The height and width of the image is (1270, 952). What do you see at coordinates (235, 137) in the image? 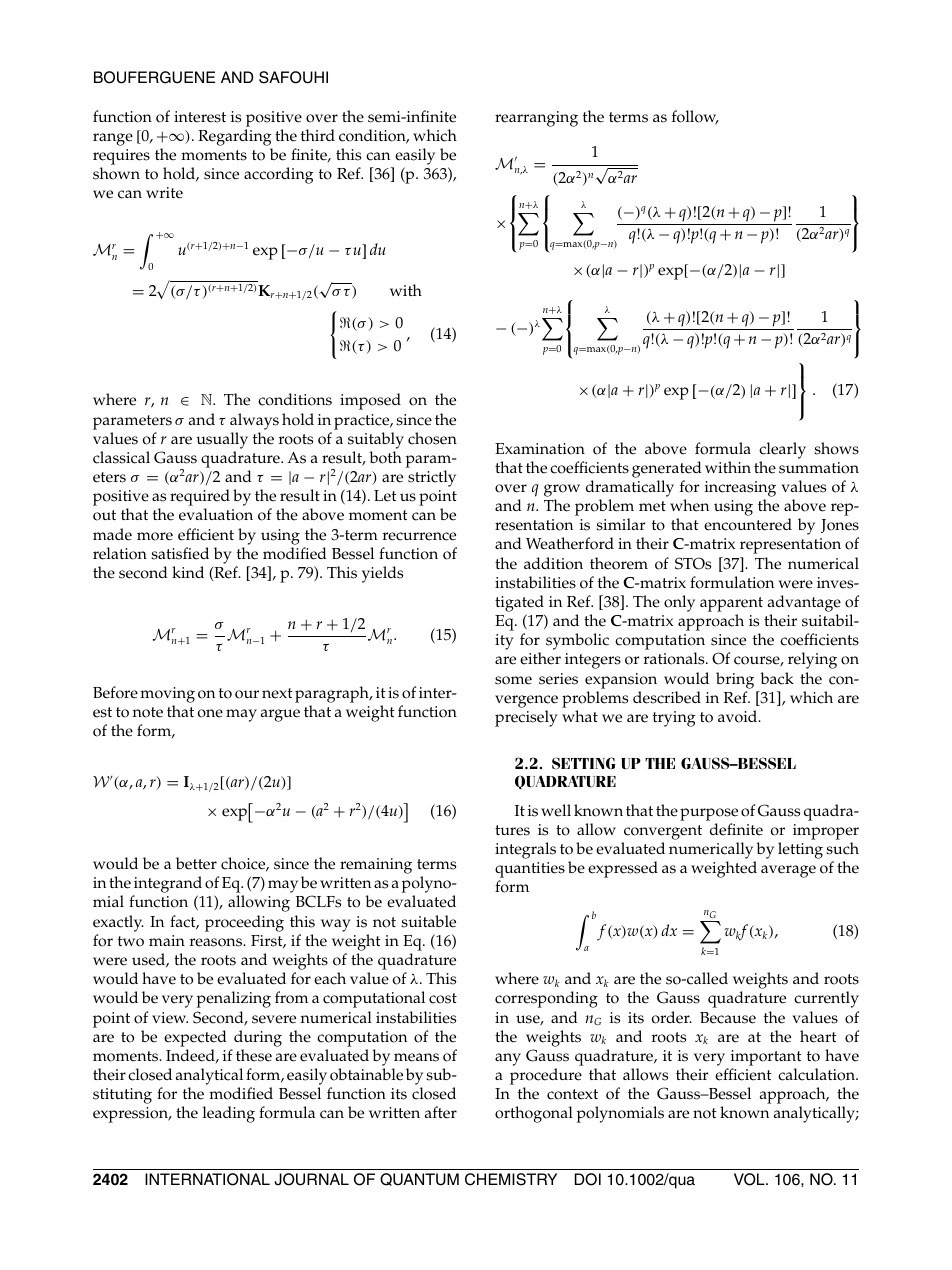
I see `Regarding` at bounding box center [235, 137].
